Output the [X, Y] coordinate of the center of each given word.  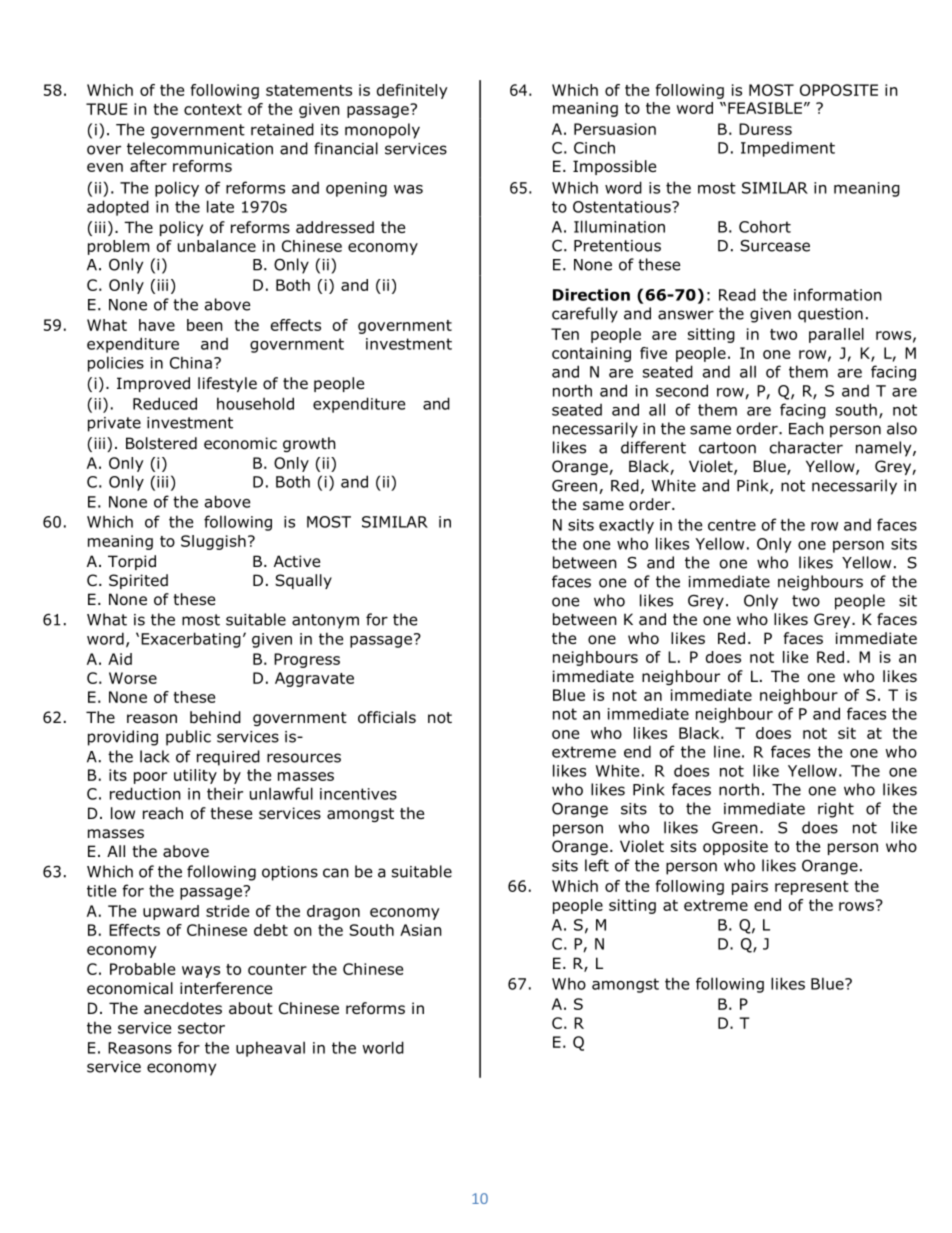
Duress [765, 129]
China [191, 362]
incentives [358, 794]
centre [732, 525]
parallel [836, 335]
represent [812, 888]
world [383, 1047]
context [213, 109]
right [836, 810]
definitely [412, 91]
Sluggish [213, 542]
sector [201, 1028]
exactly [626, 526]
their [225, 793]
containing [591, 354]
